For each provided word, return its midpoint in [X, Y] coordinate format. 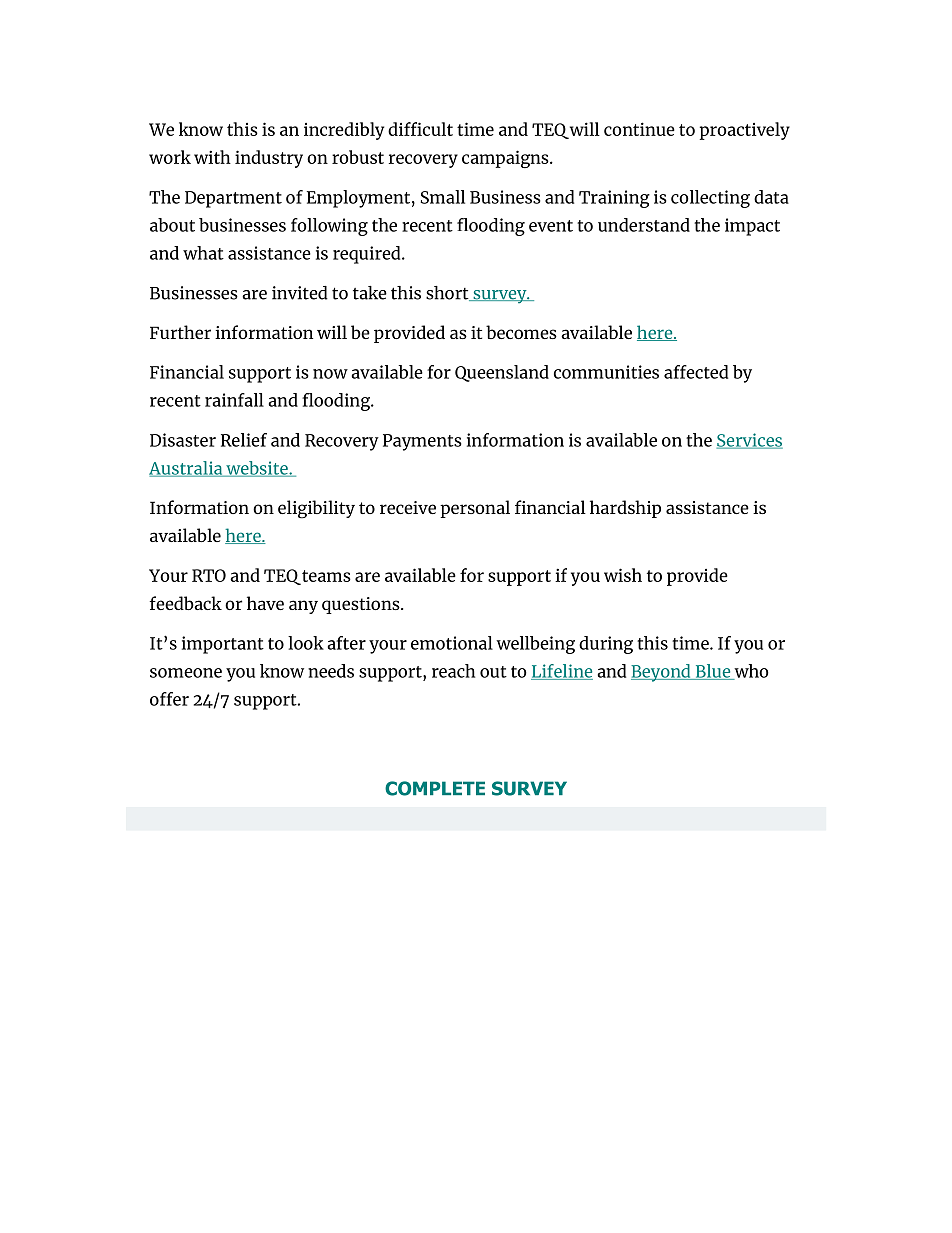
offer [169, 699]
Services [749, 441]
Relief [244, 440]
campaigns [506, 159]
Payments [422, 442]
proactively [745, 131]
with [212, 157]
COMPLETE [435, 788]
